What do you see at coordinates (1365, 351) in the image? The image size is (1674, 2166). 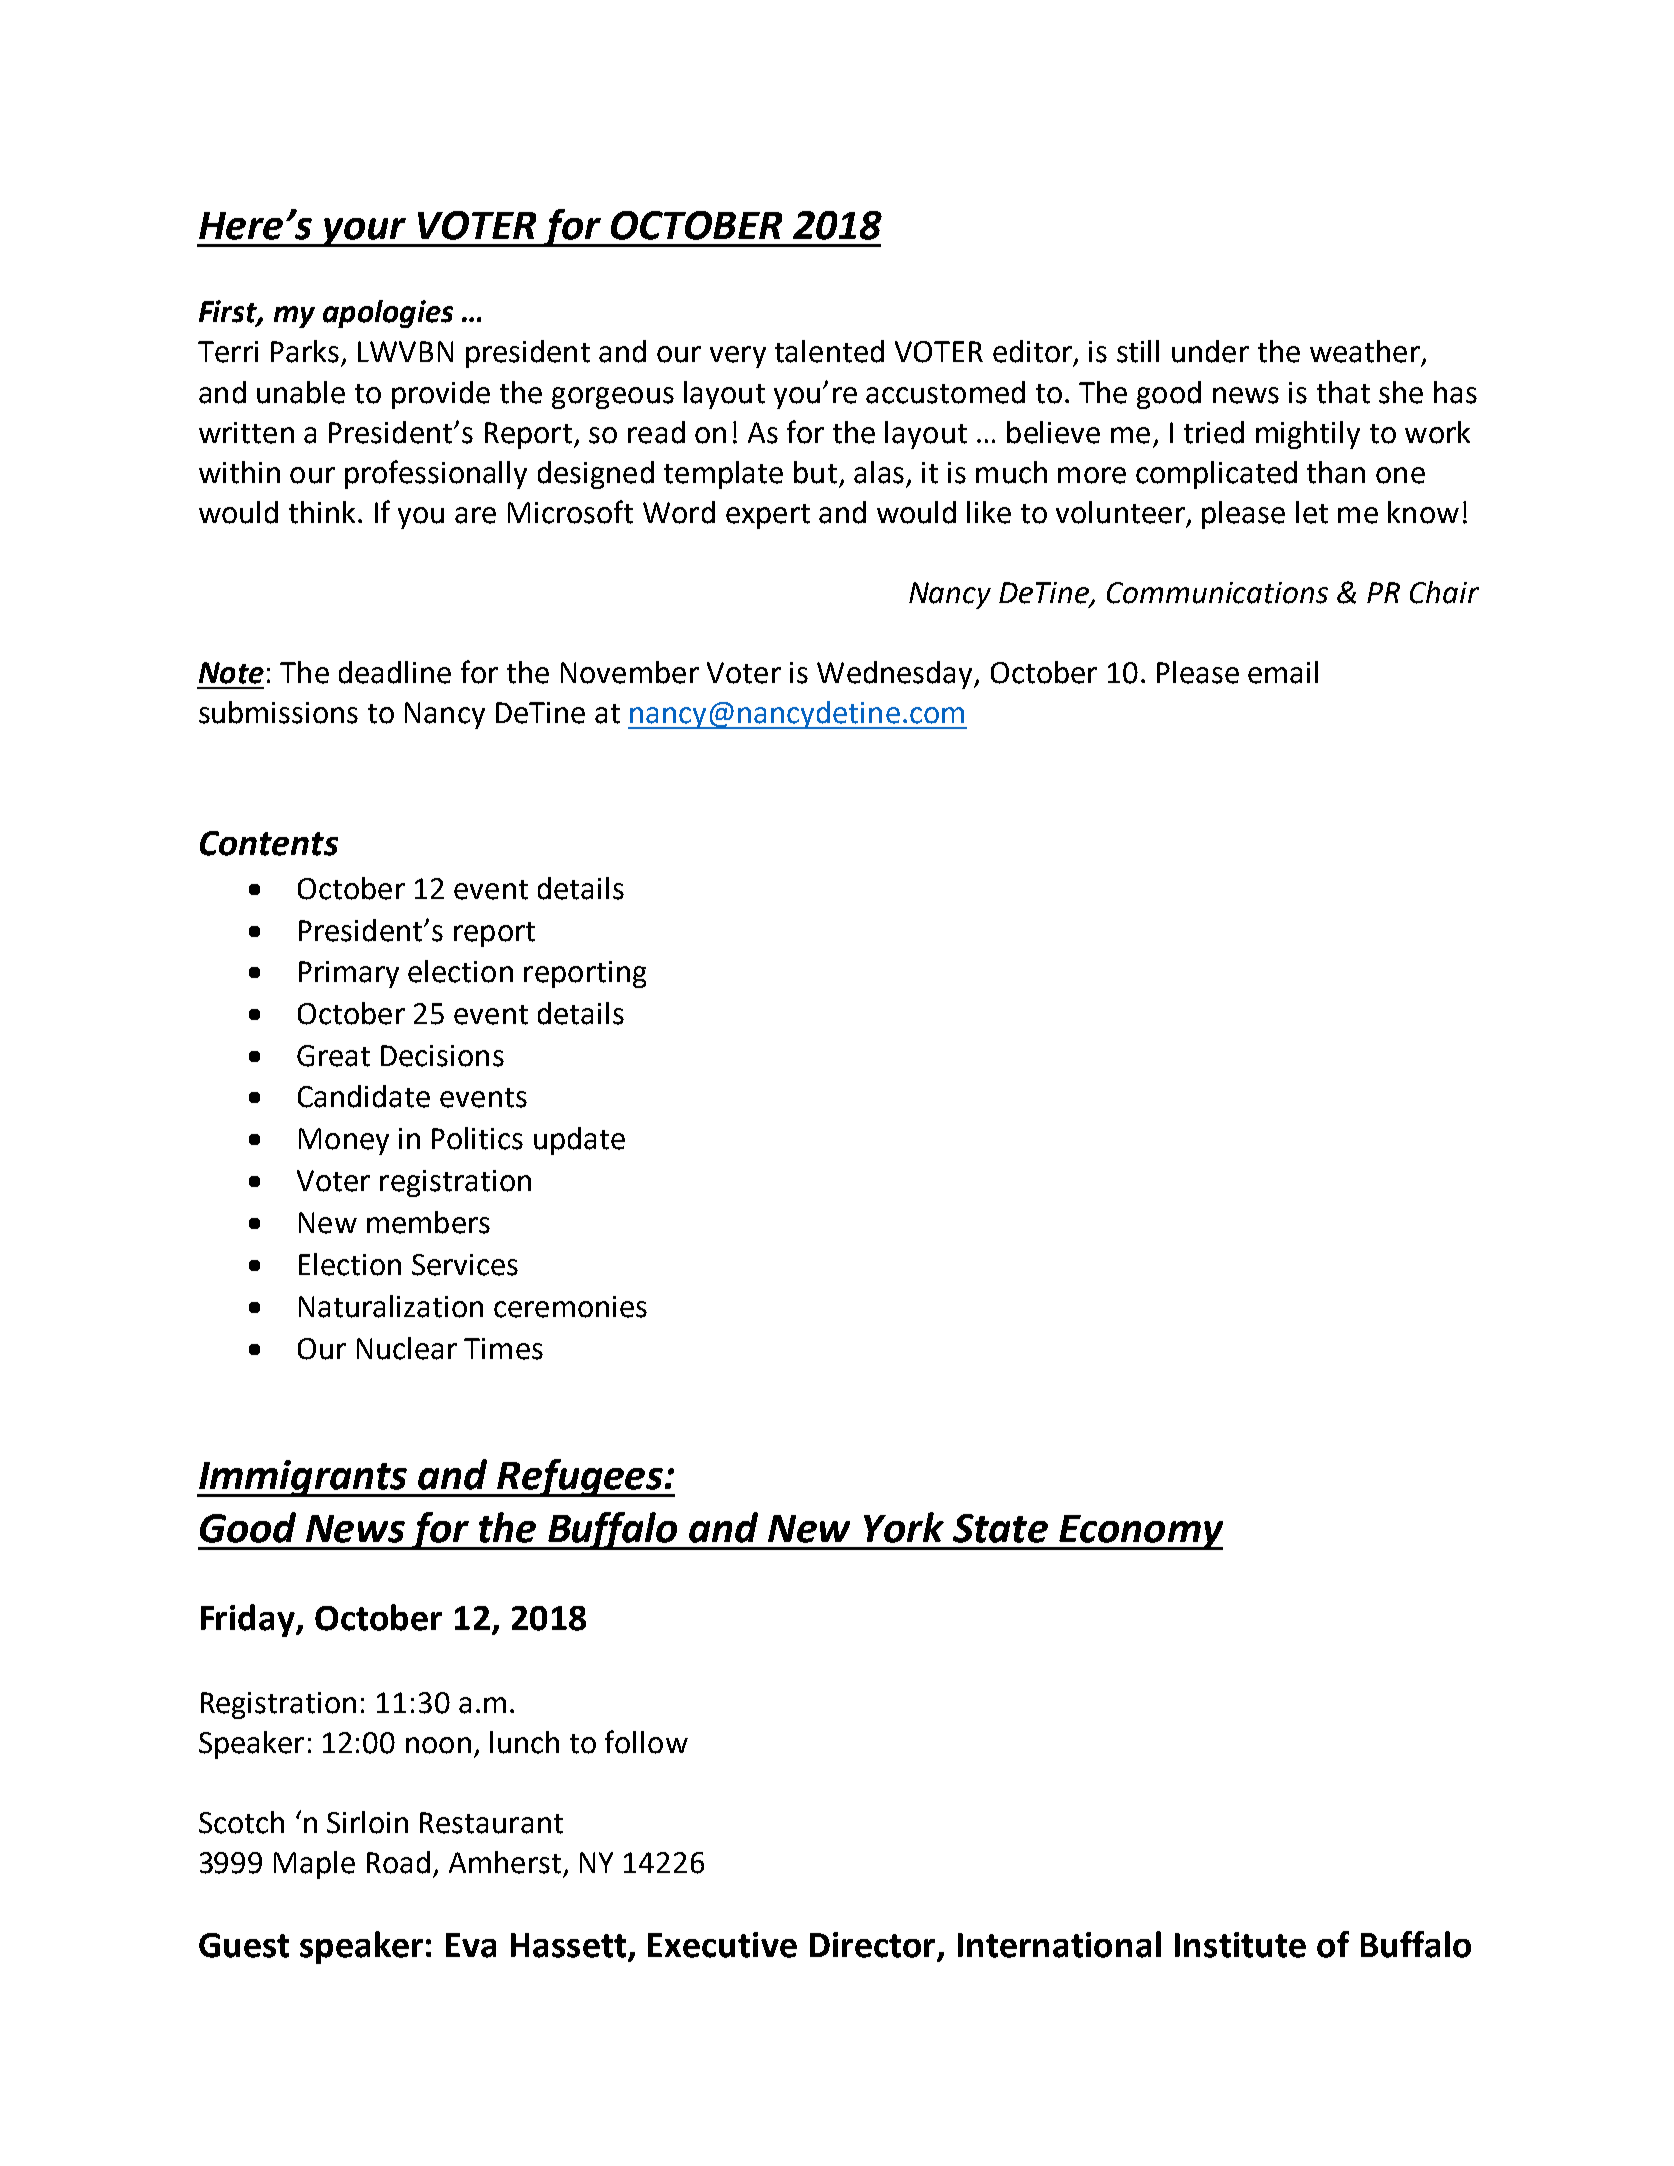 I see `weather` at bounding box center [1365, 351].
